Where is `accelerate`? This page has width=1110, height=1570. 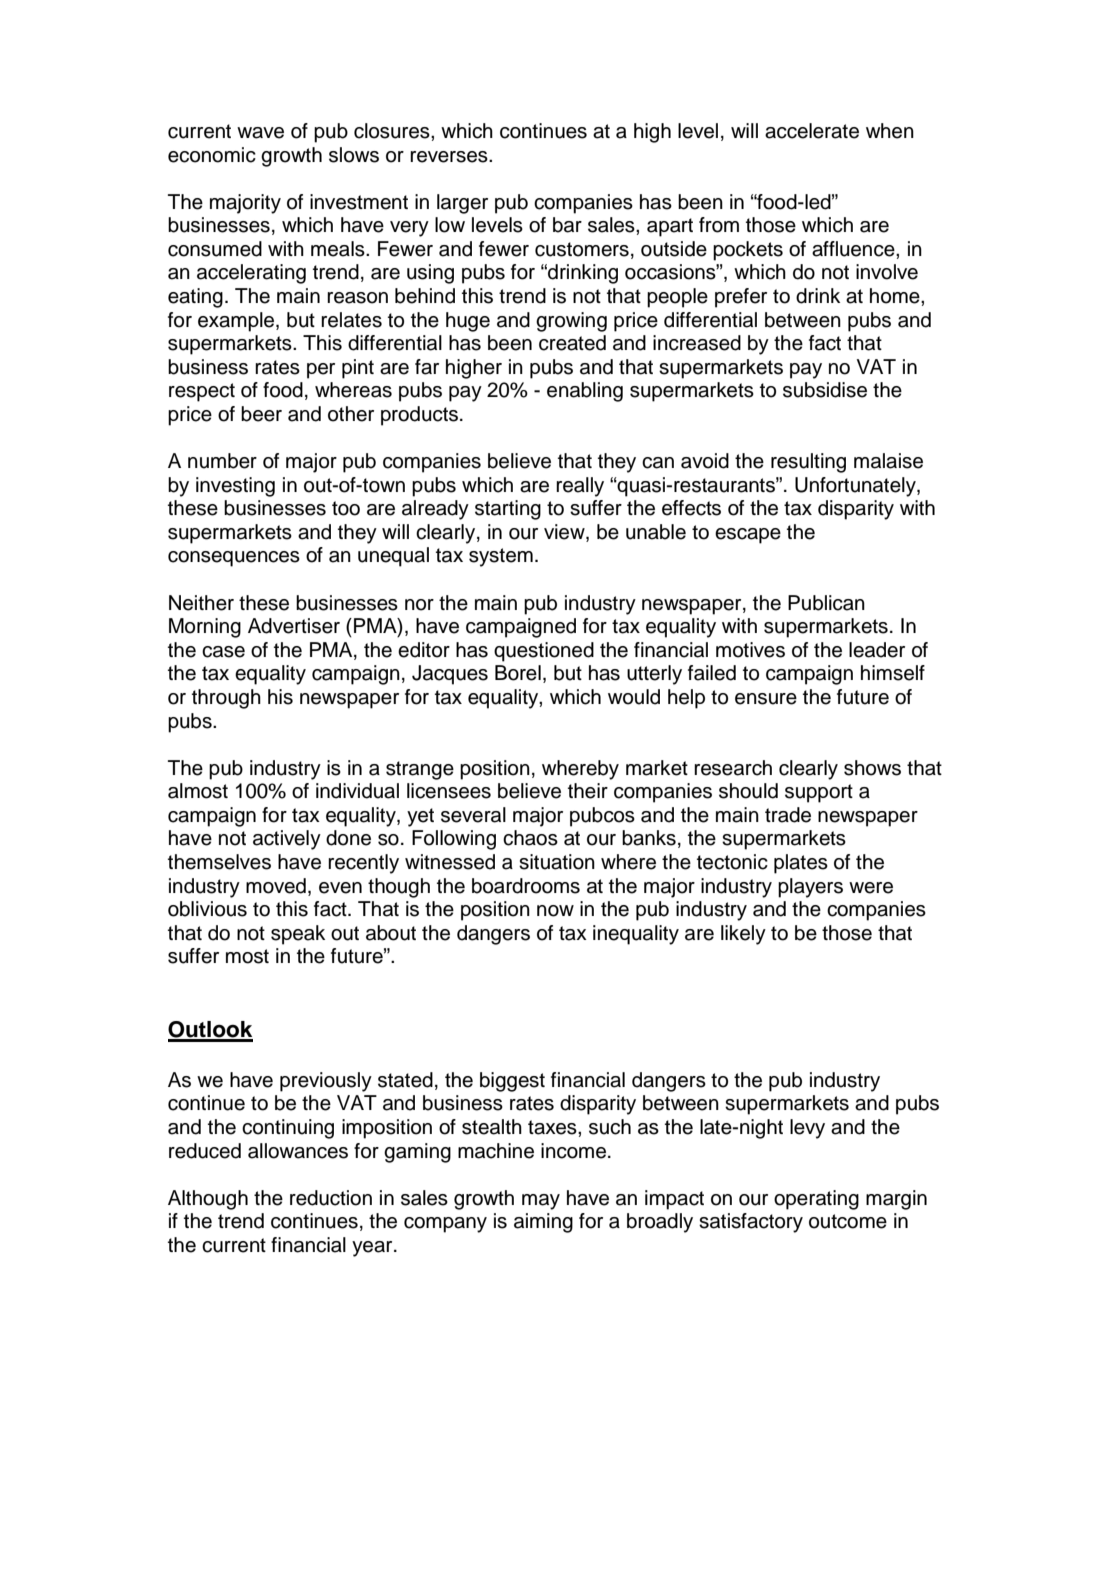 accelerate is located at coordinates (812, 131).
